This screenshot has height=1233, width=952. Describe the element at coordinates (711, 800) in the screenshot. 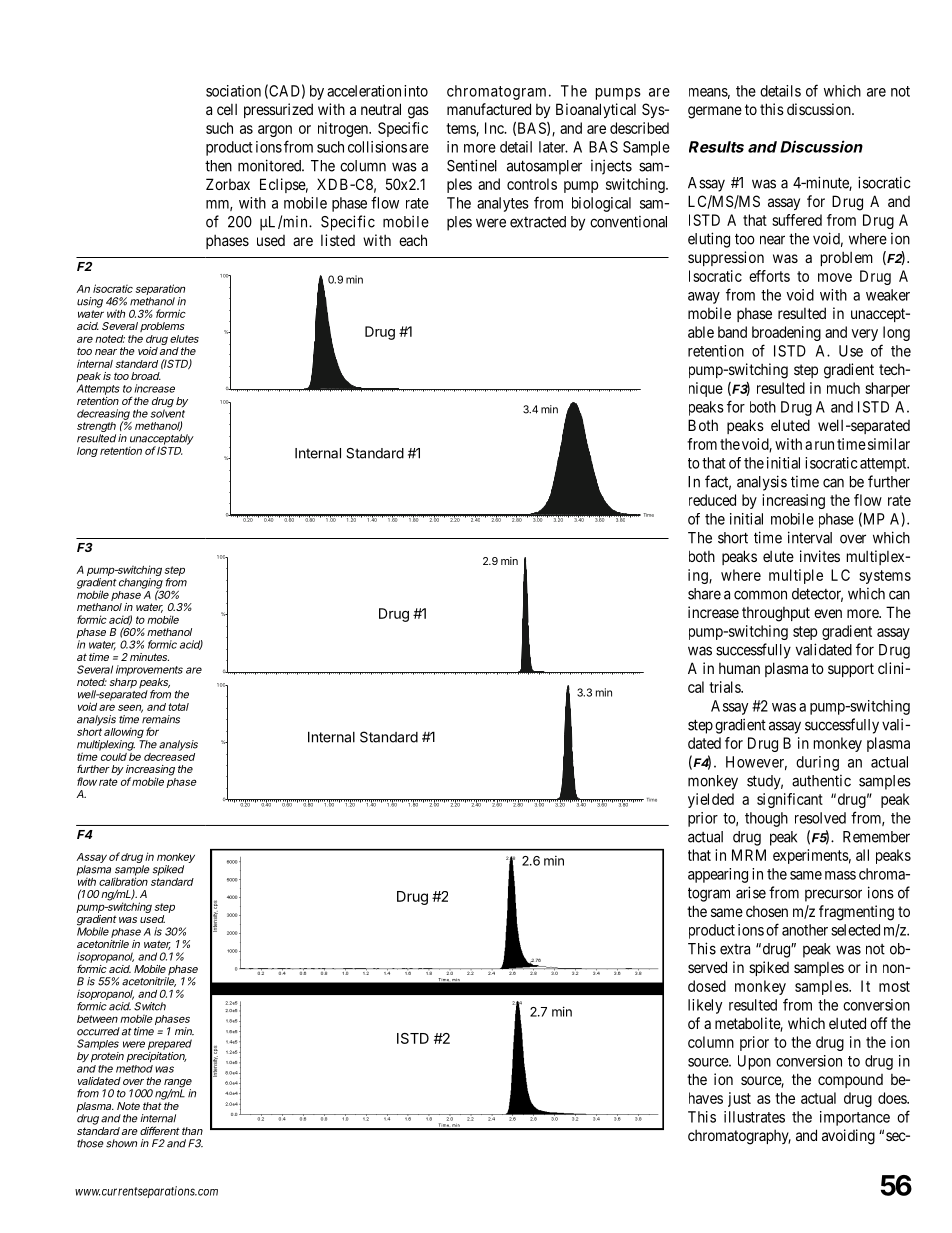

I see `yielded` at that location.
